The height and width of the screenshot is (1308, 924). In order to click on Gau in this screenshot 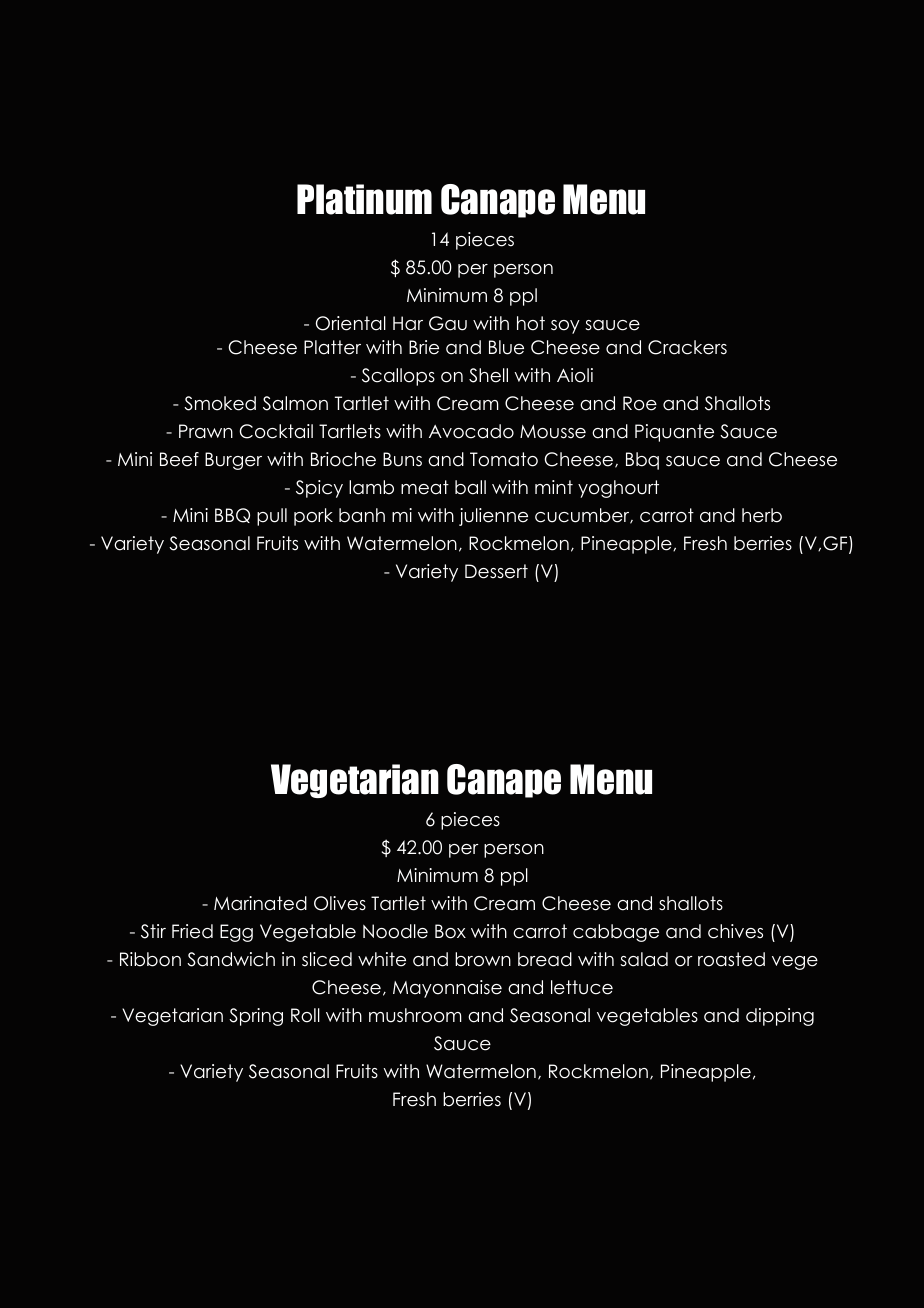, I will do `click(448, 323)`.
